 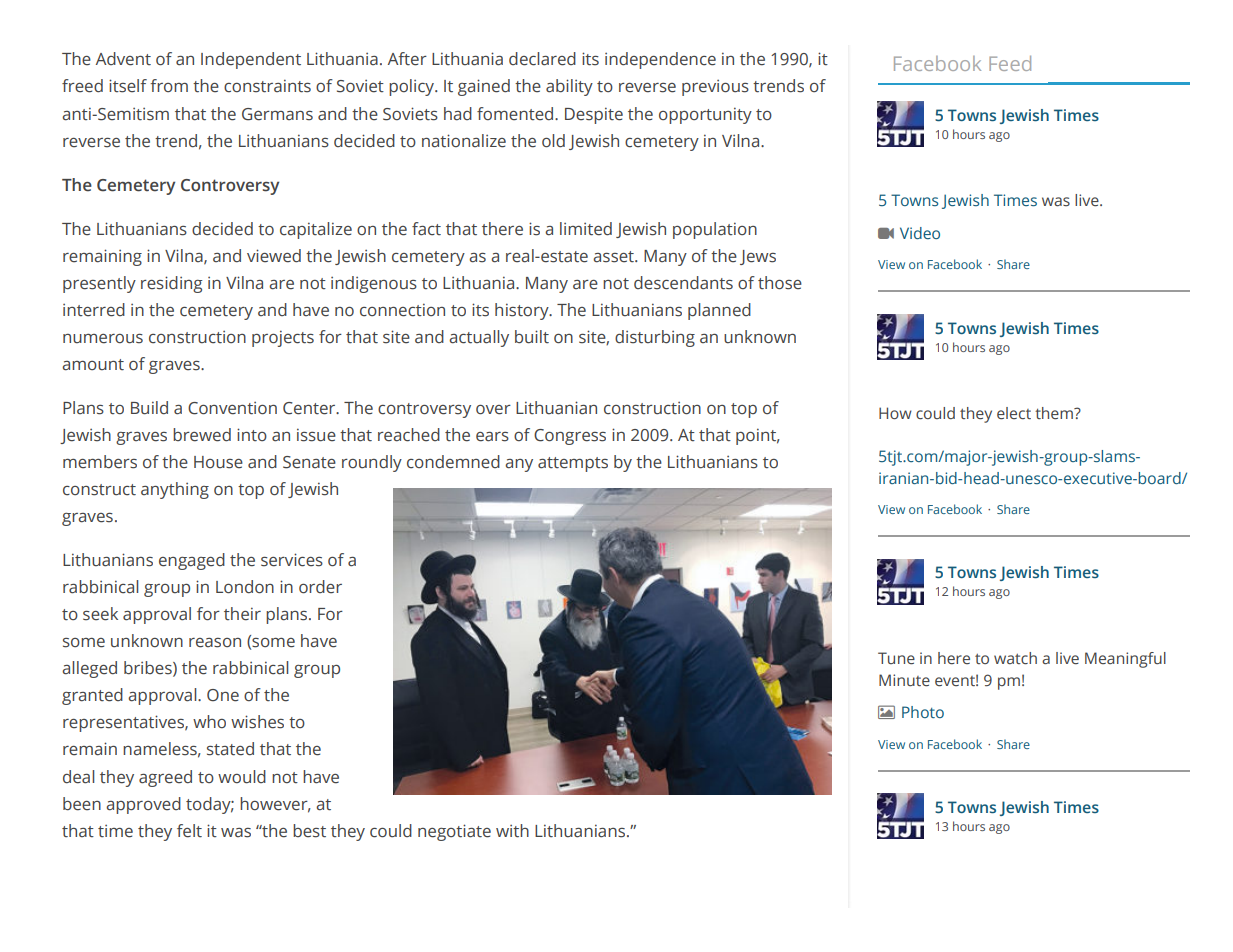 I want to click on ability, so click(x=569, y=87).
